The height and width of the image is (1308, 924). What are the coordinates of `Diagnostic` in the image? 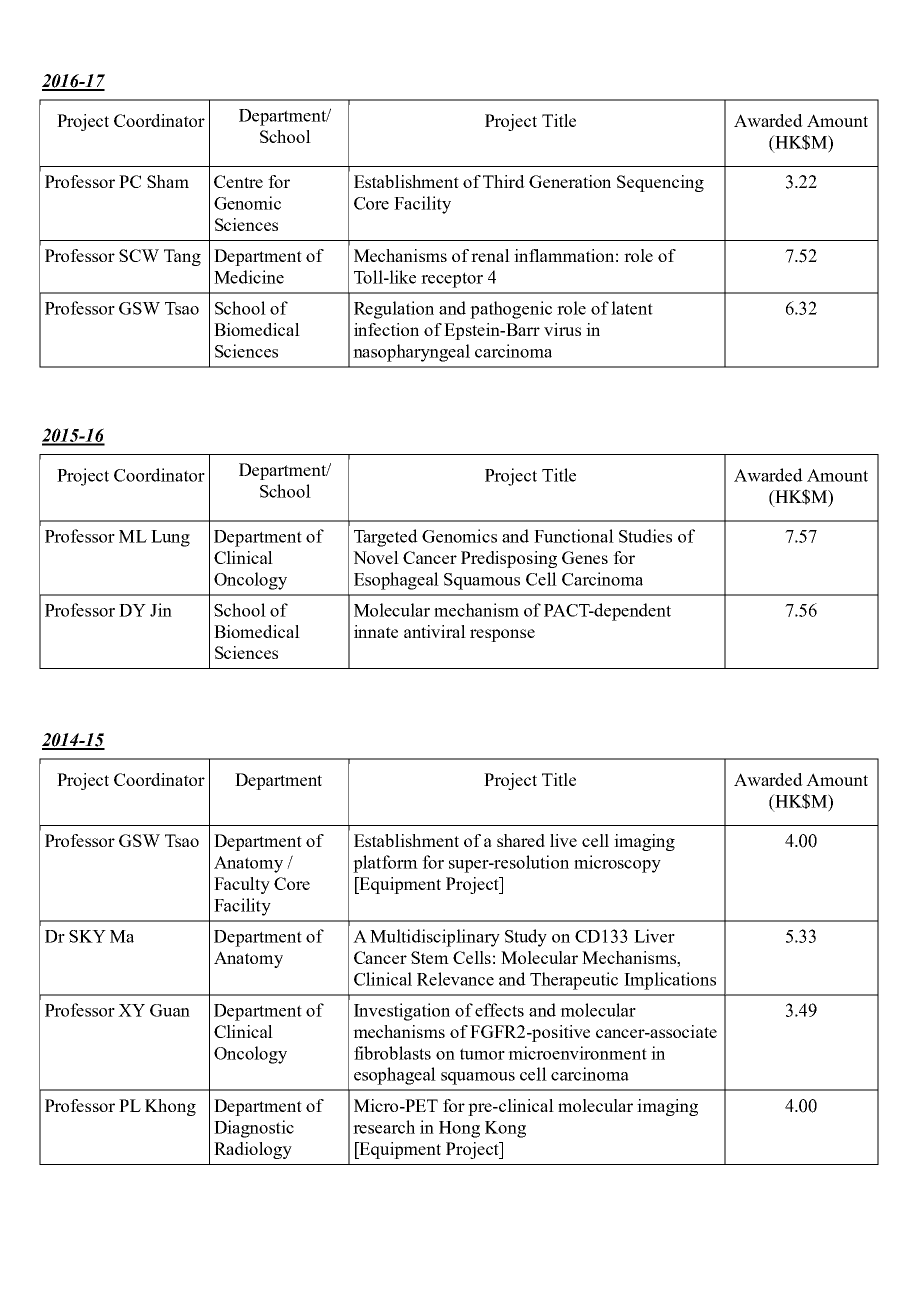 It's located at (254, 1129).
